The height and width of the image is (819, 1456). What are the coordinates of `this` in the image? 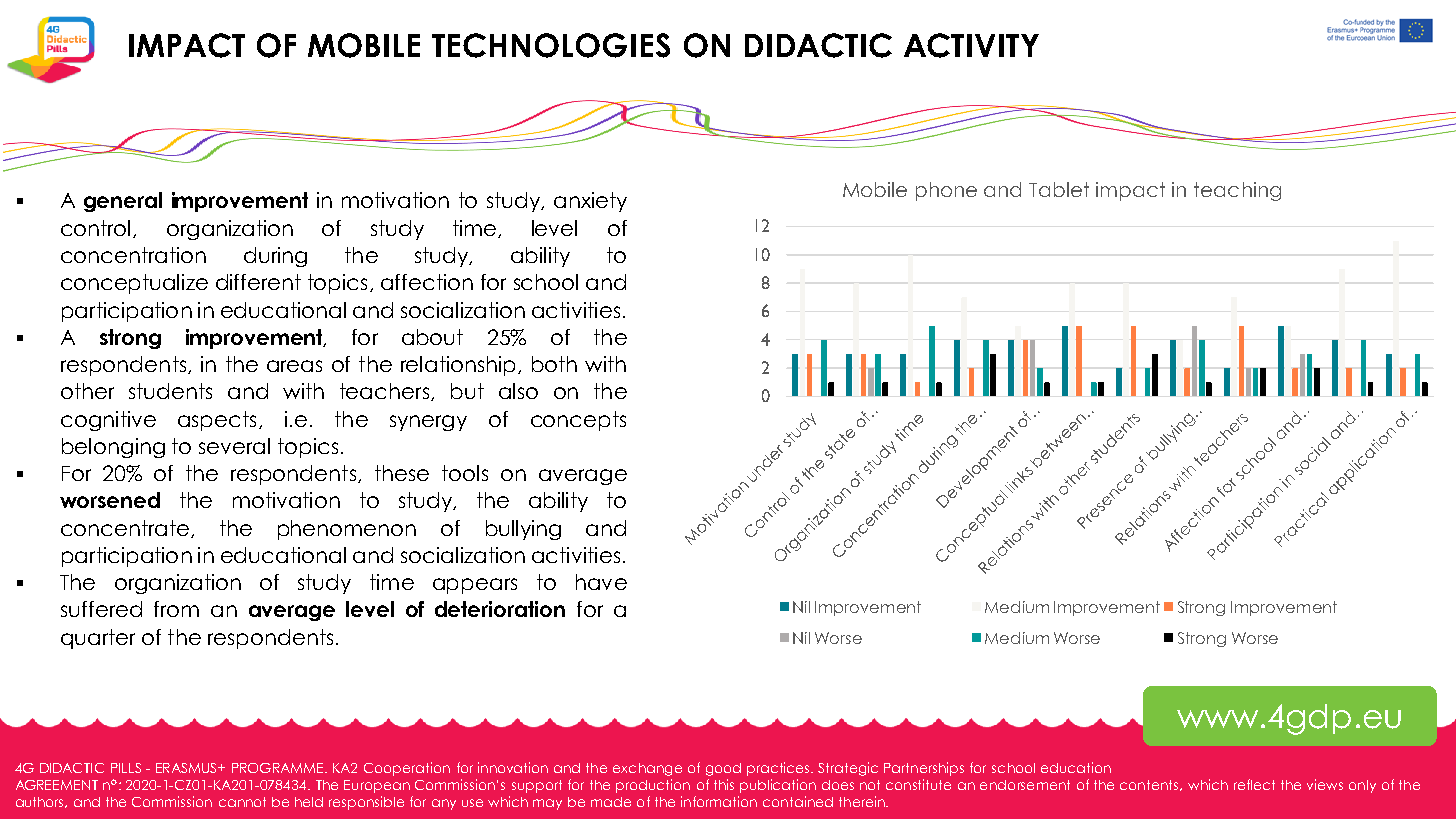 It's located at (724, 784).
